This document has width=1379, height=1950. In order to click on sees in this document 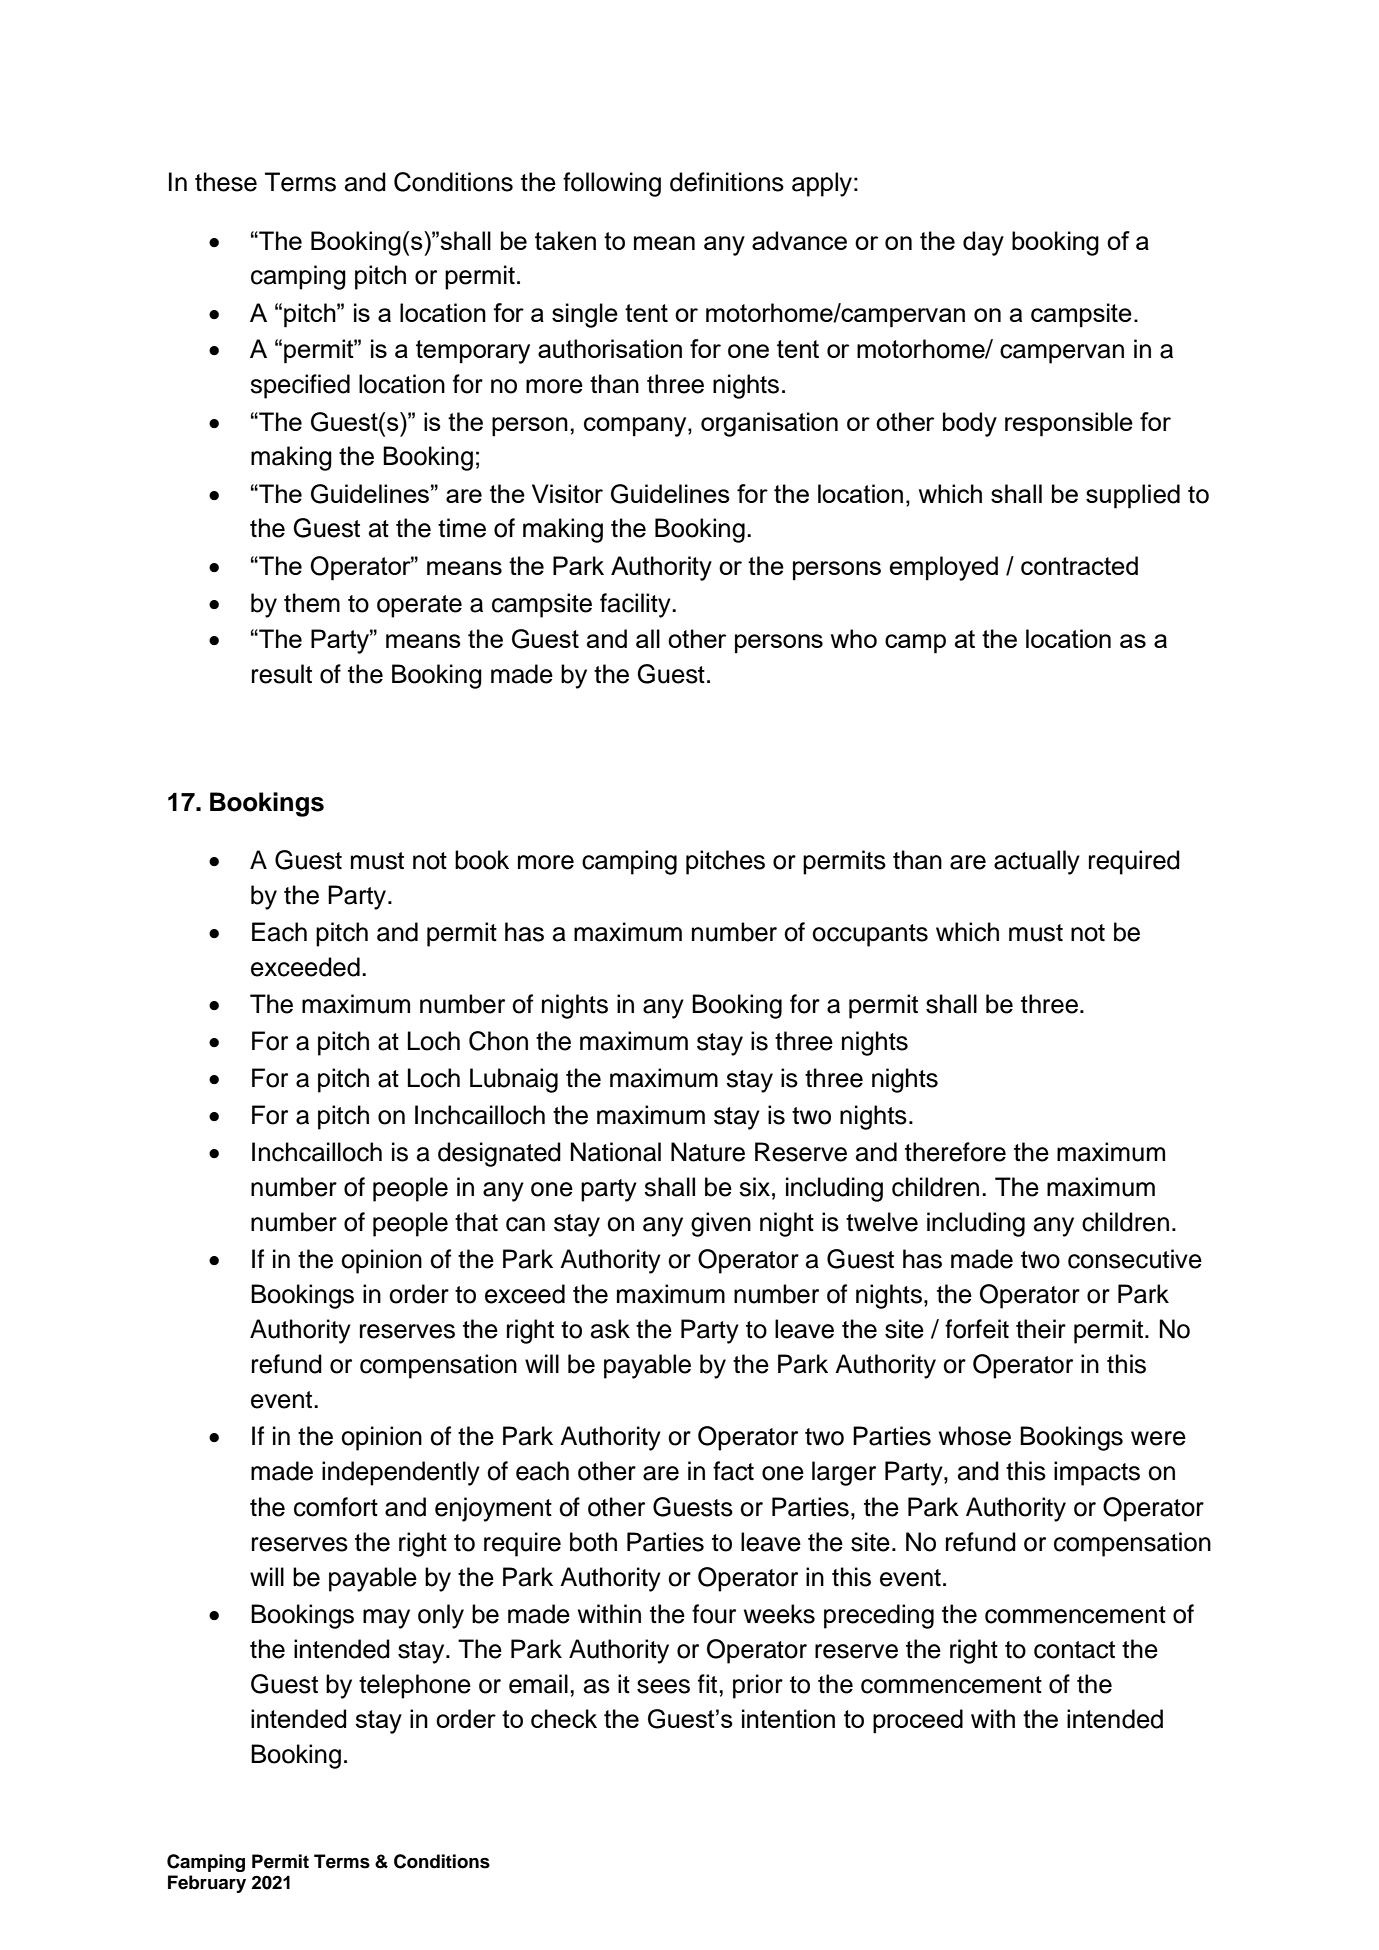, I will do `click(663, 1686)`.
